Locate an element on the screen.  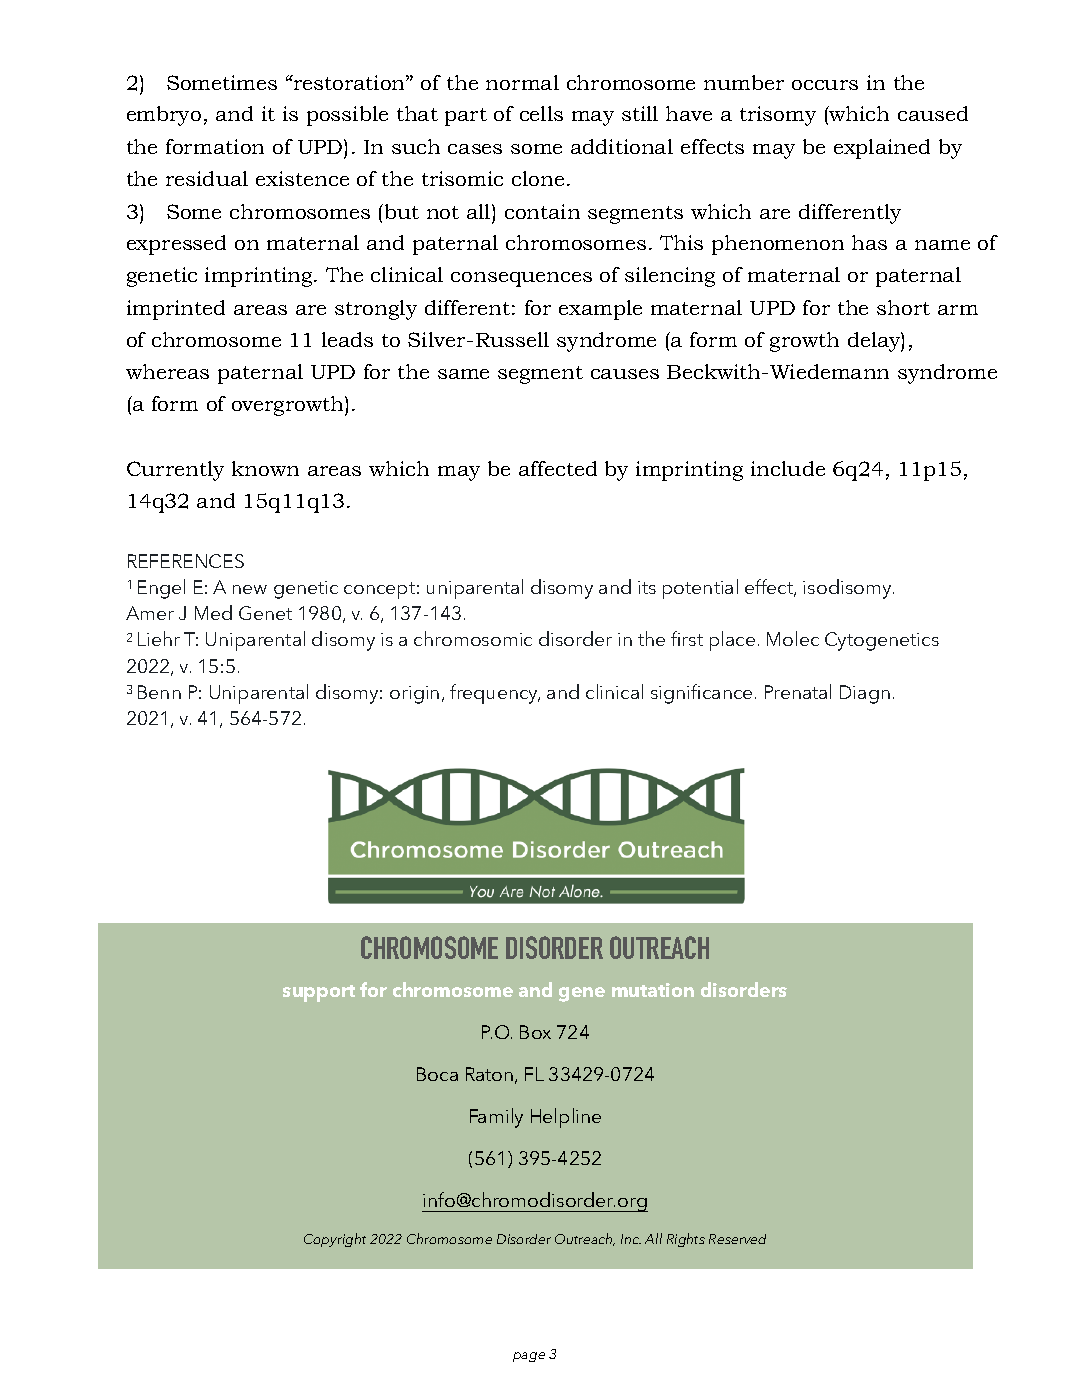
mutation is located at coordinates (653, 990).
